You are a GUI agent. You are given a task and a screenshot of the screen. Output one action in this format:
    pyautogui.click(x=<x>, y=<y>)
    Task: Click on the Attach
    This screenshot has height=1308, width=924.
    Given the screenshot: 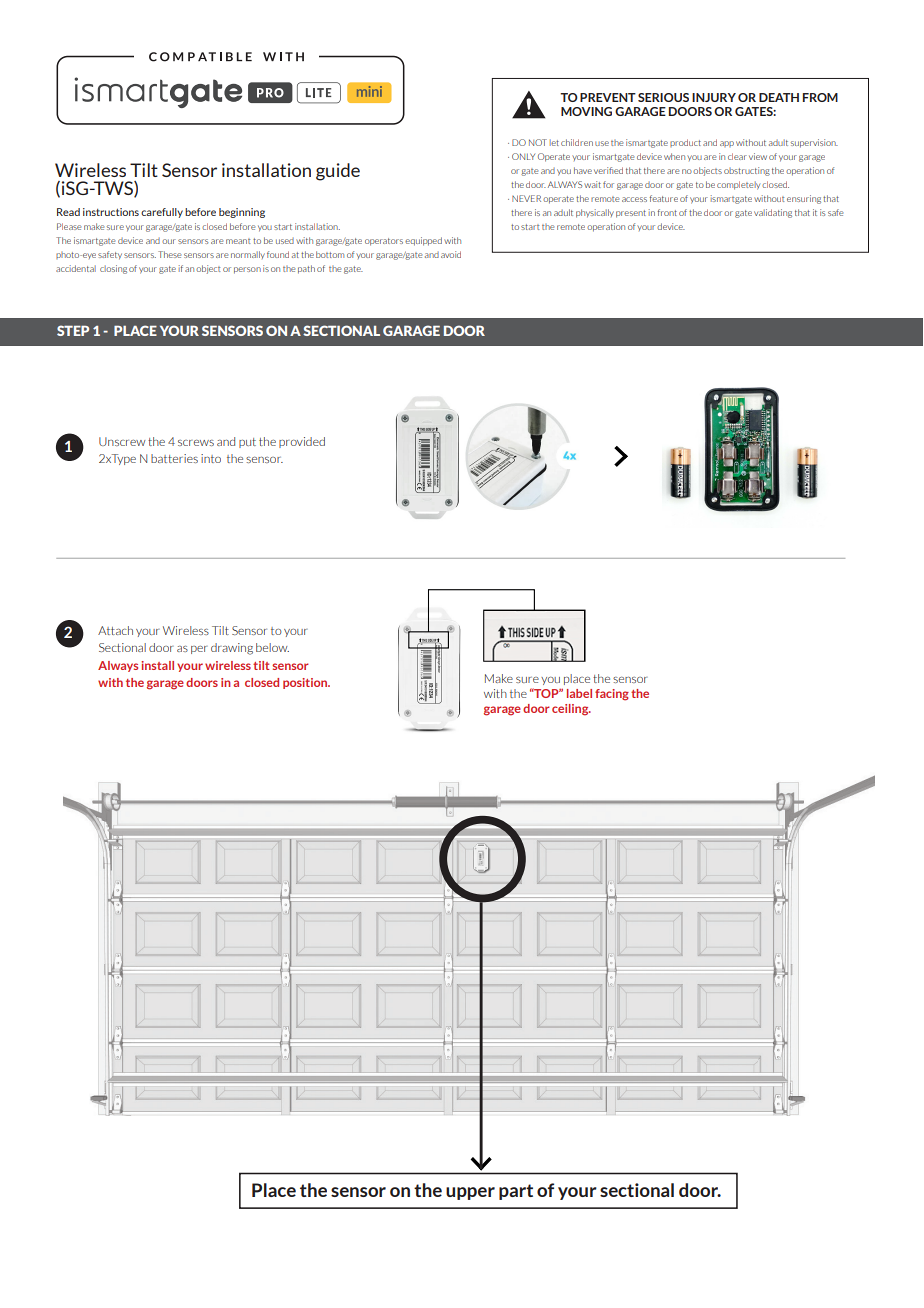 What is the action you would take?
    pyautogui.click(x=115, y=630)
